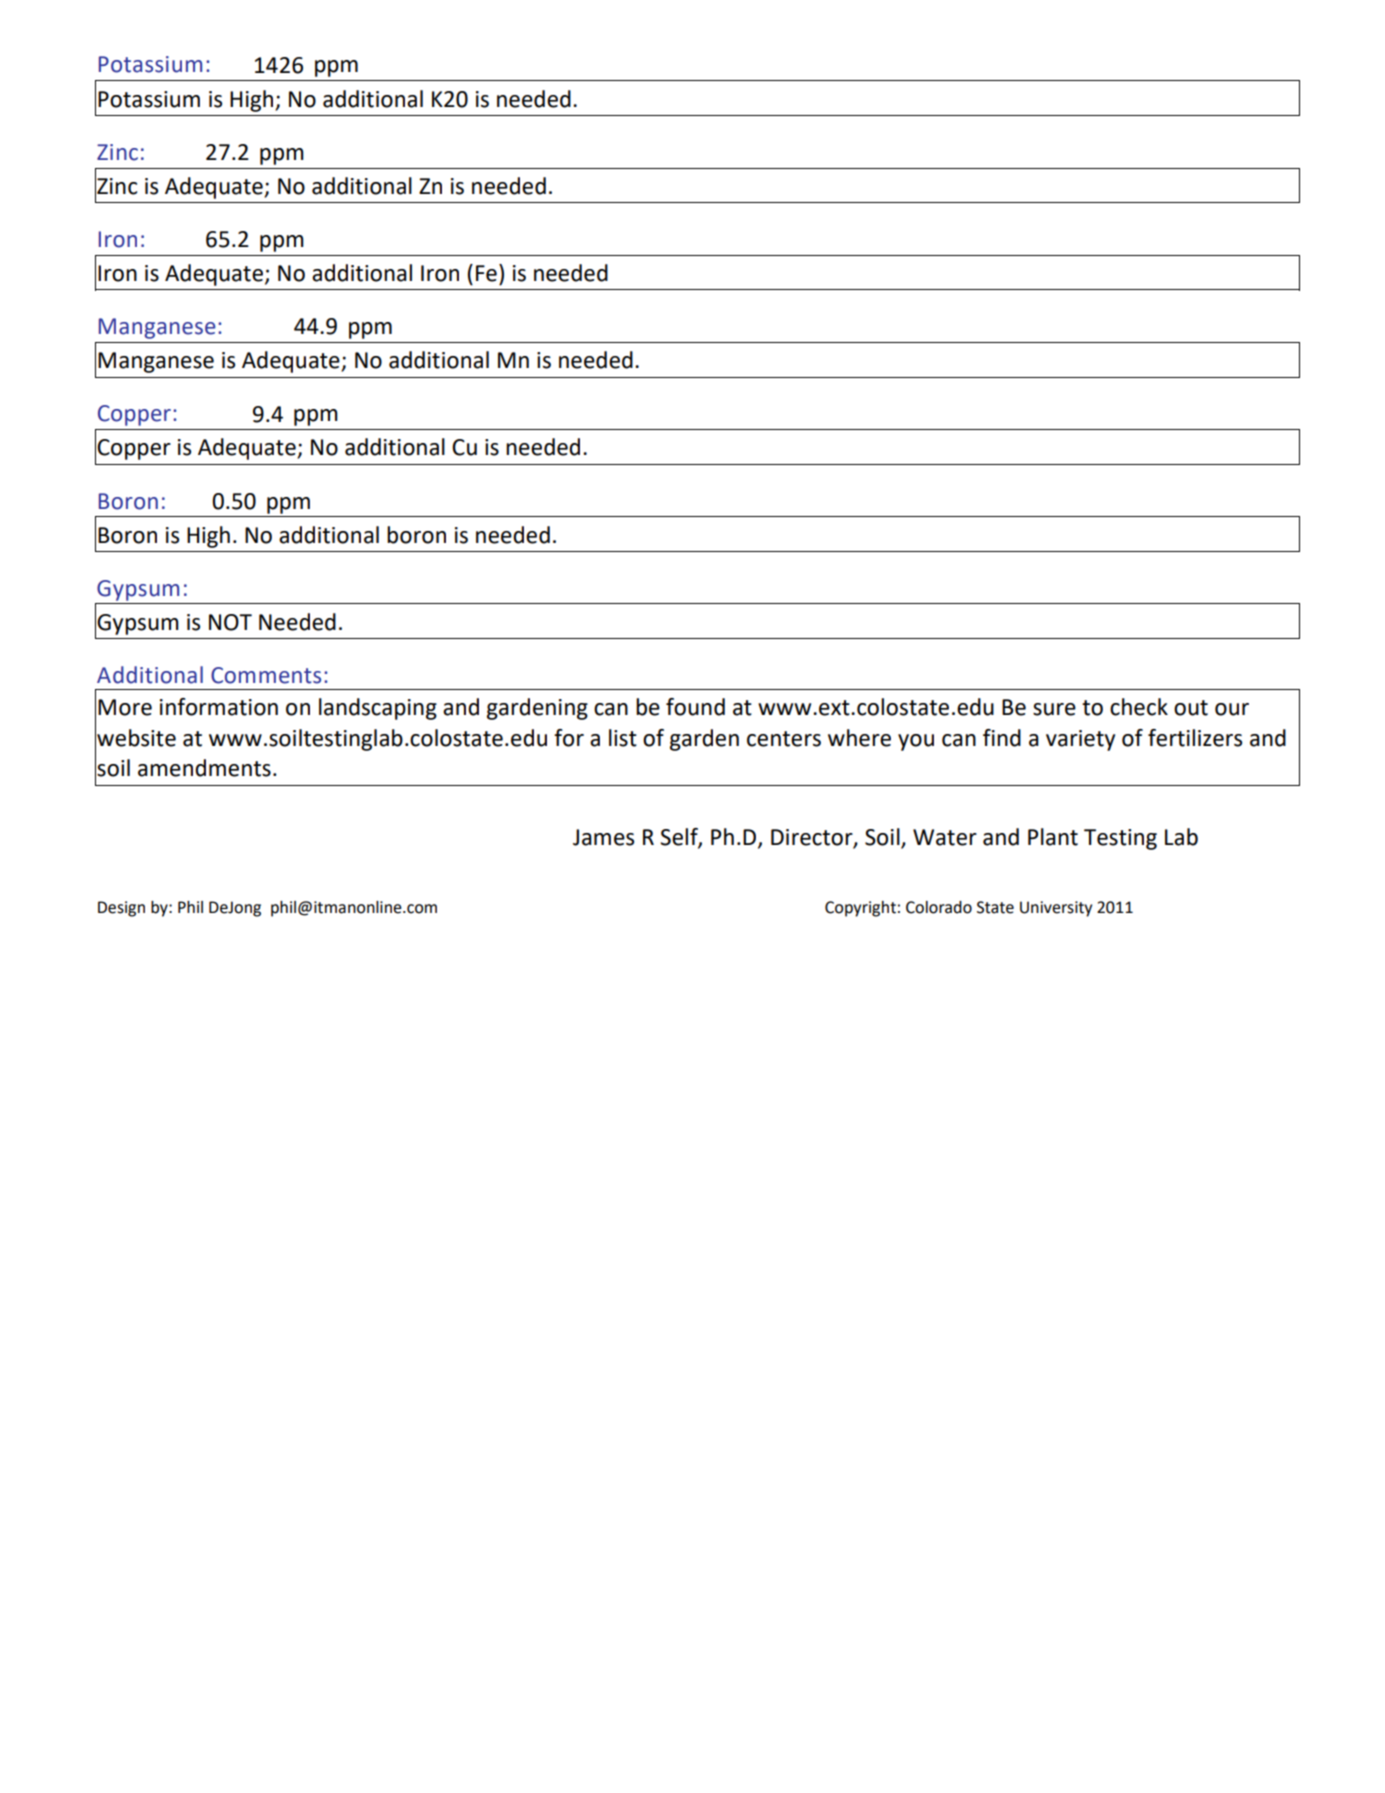  What do you see at coordinates (695, 707) in the screenshot?
I see `found` at bounding box center [695, 707].
